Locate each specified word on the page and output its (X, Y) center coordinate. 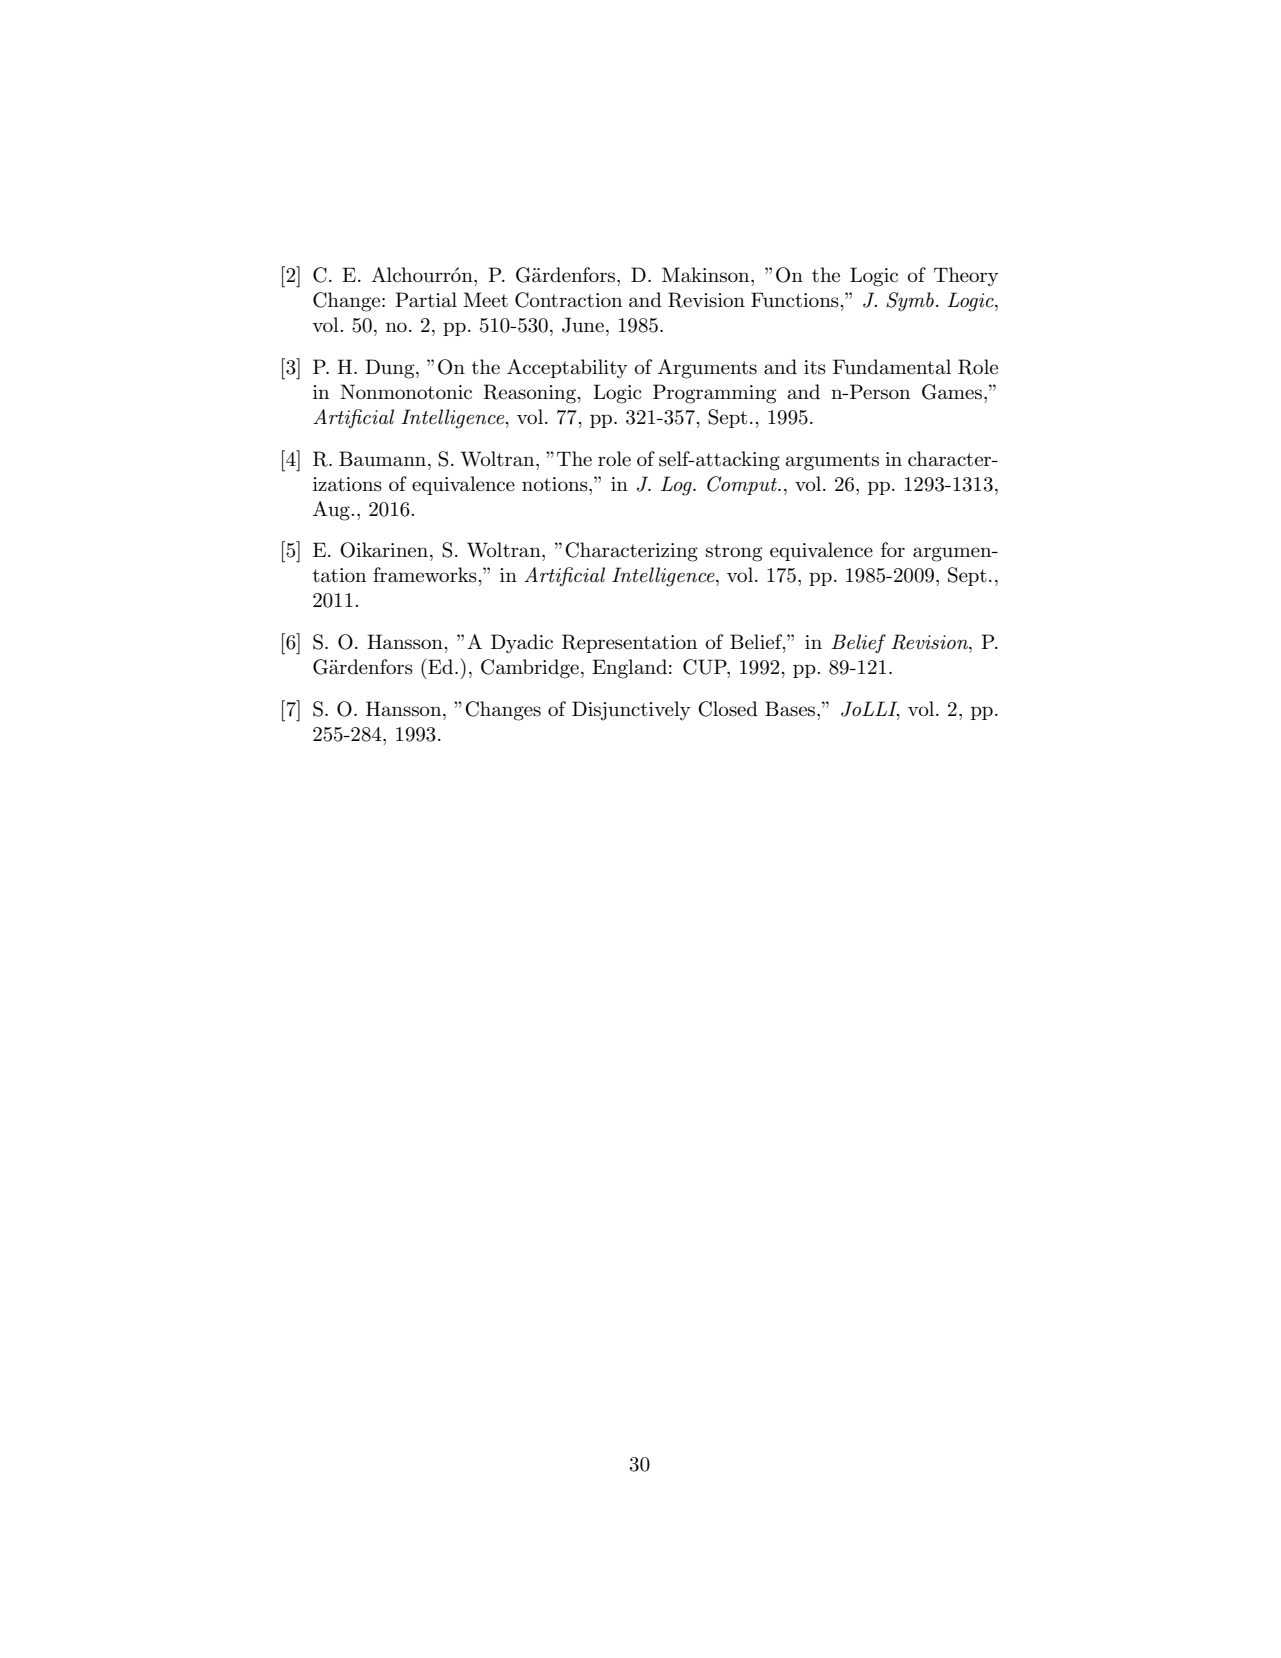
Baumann (384, 459)
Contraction (568, 300)
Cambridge (530, 669)
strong (734, 553)
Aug (332, 511)
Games (953, 392)
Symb (910, 302)
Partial (426, 300)
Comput (743, 485)
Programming (714, 394)
